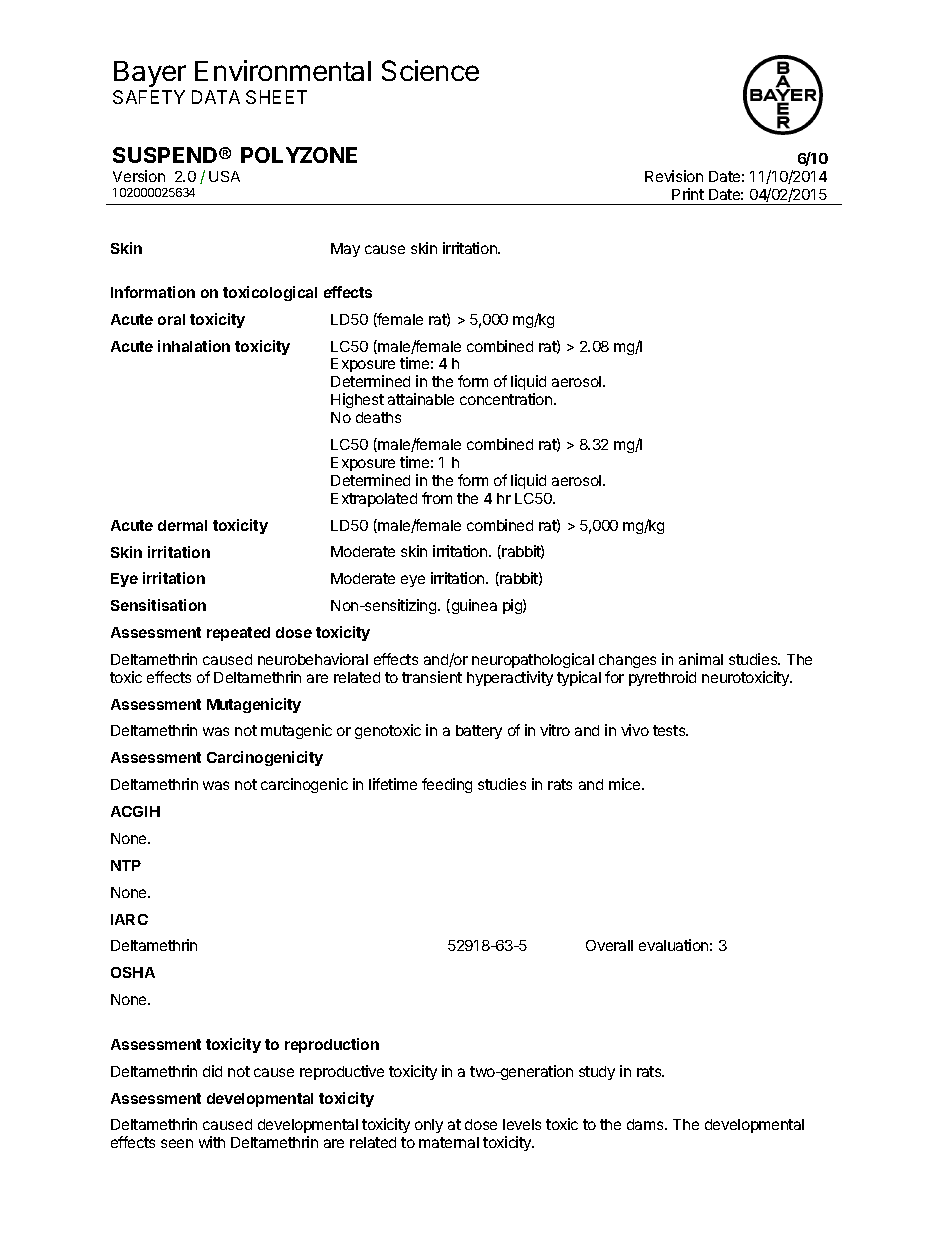 The image size is (952, 1233). What do you see at coordinates (126, 865) in the screenshot?
I see `NTP` at bounding box center [126, 865].
